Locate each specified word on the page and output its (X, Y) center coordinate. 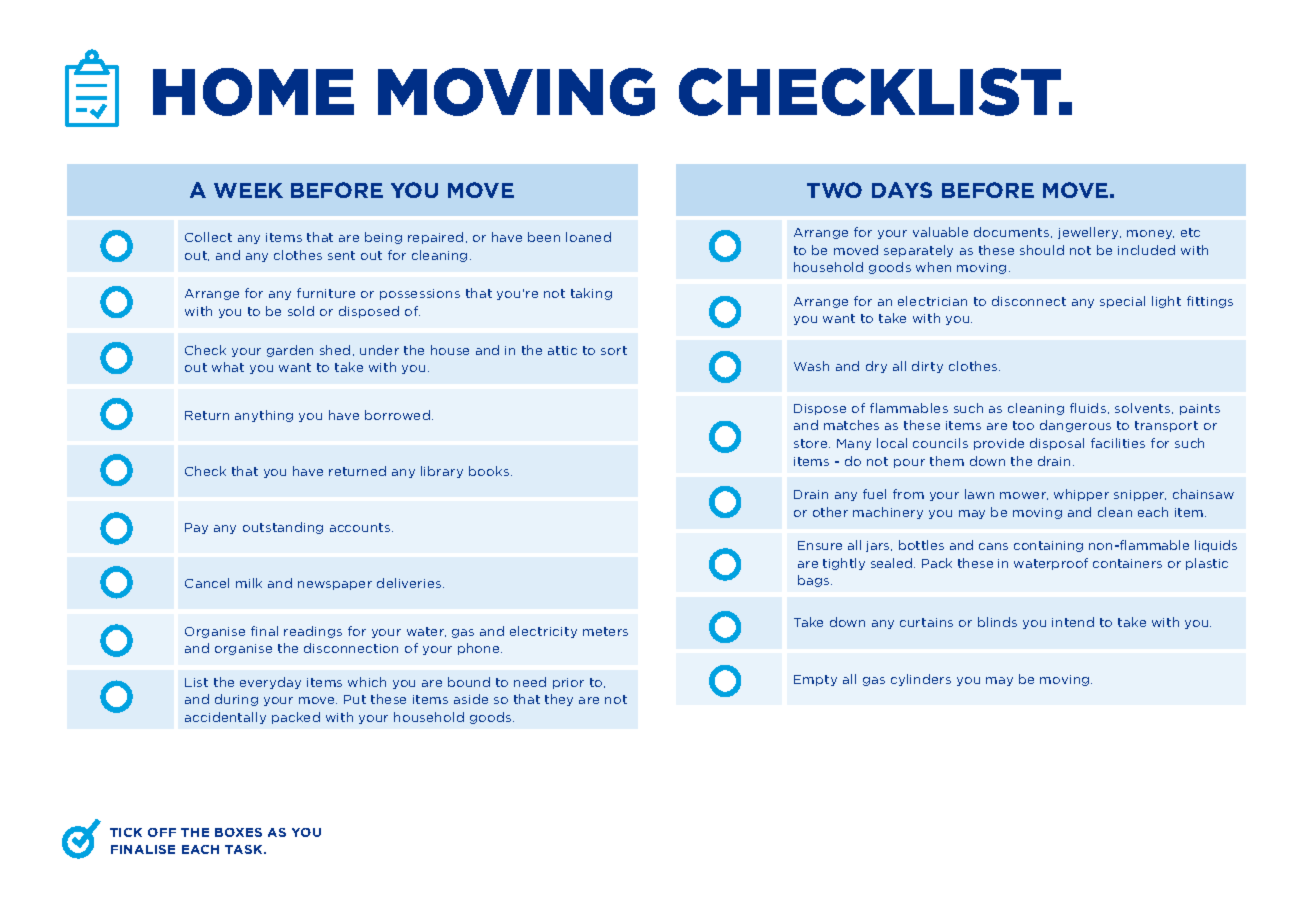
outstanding (283, 528)
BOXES (238, 832)
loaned (588, 237)
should (1042, 250)
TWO (834, 190)
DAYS (902, 190)
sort (614, 350)
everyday (270, 683)
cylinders (921, 680)
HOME (253, 92)
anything (264, 416)
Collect (208, 237)
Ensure (820, 545)
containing (1048, 546)
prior (568, 683)
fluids (1088, 408)
